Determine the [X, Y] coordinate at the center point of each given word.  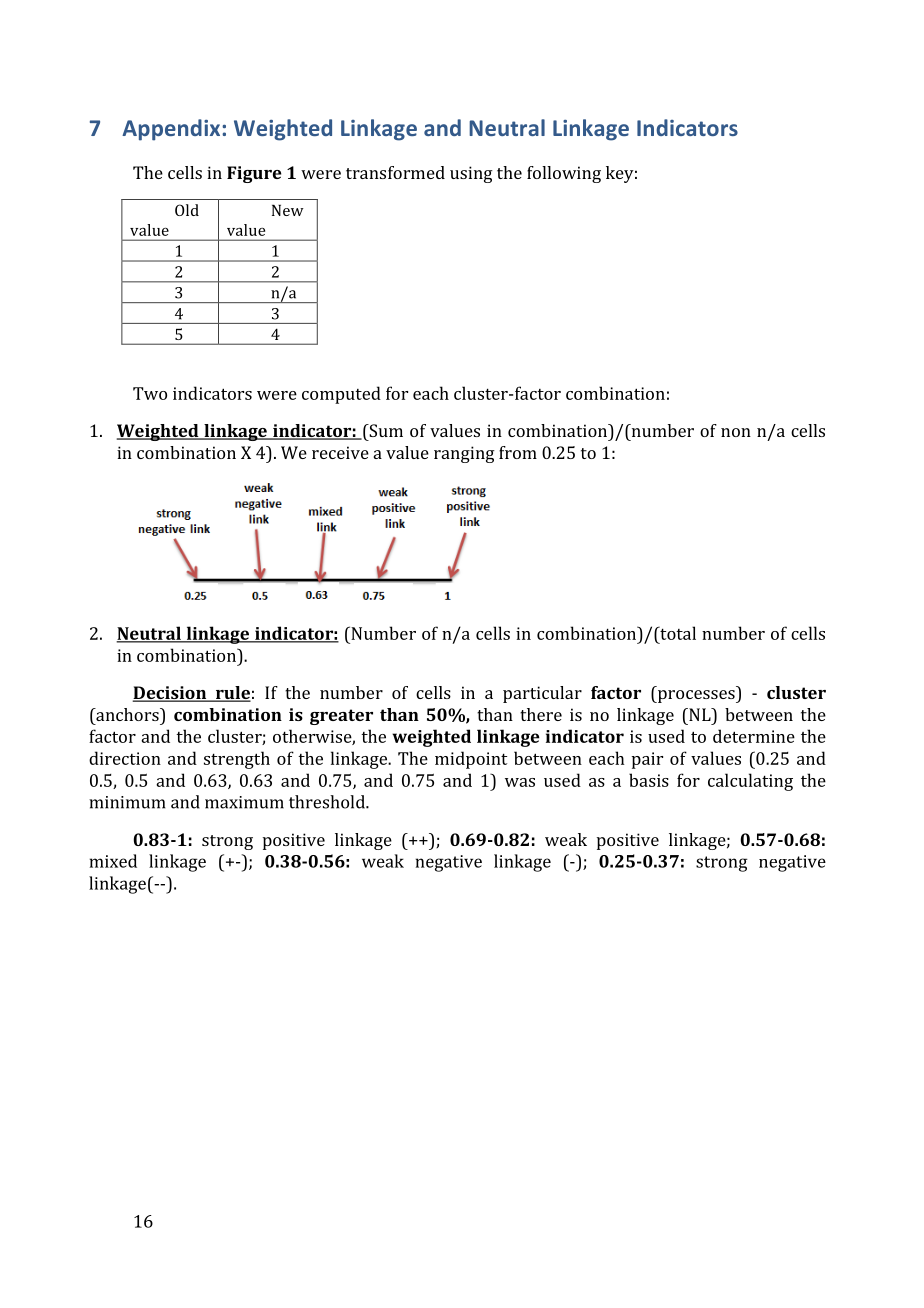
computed [341, 395]
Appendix [172, 130]
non [736, 432]
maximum [244, 802]
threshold [328, 802]
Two [150, 393]
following [564, 174]
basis [649, 780]
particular [542, 694]
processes [696, 696]
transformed [395, 172]
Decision [170, 694]
